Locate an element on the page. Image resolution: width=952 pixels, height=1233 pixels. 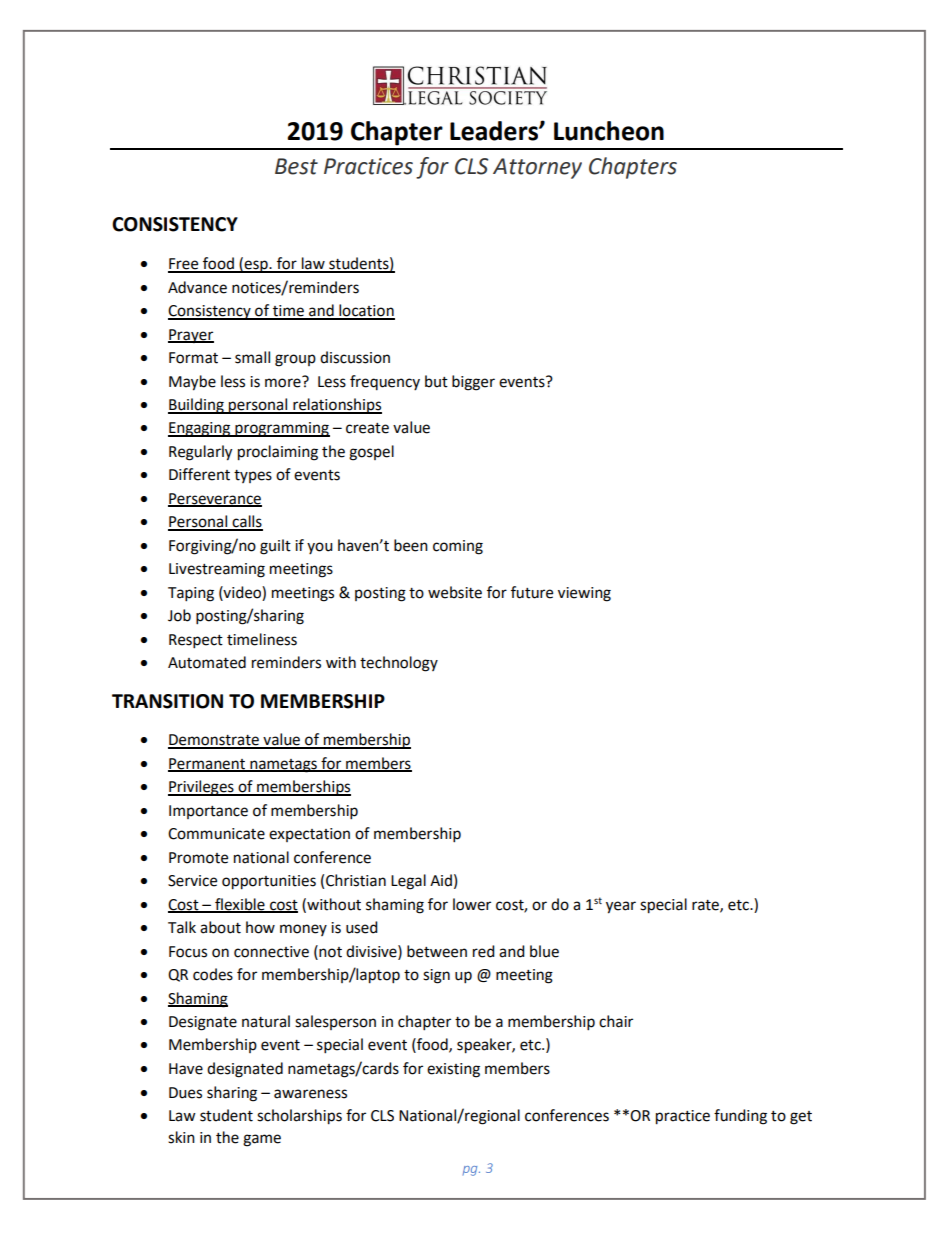
Attorney is located at coordinates (537, 168).
